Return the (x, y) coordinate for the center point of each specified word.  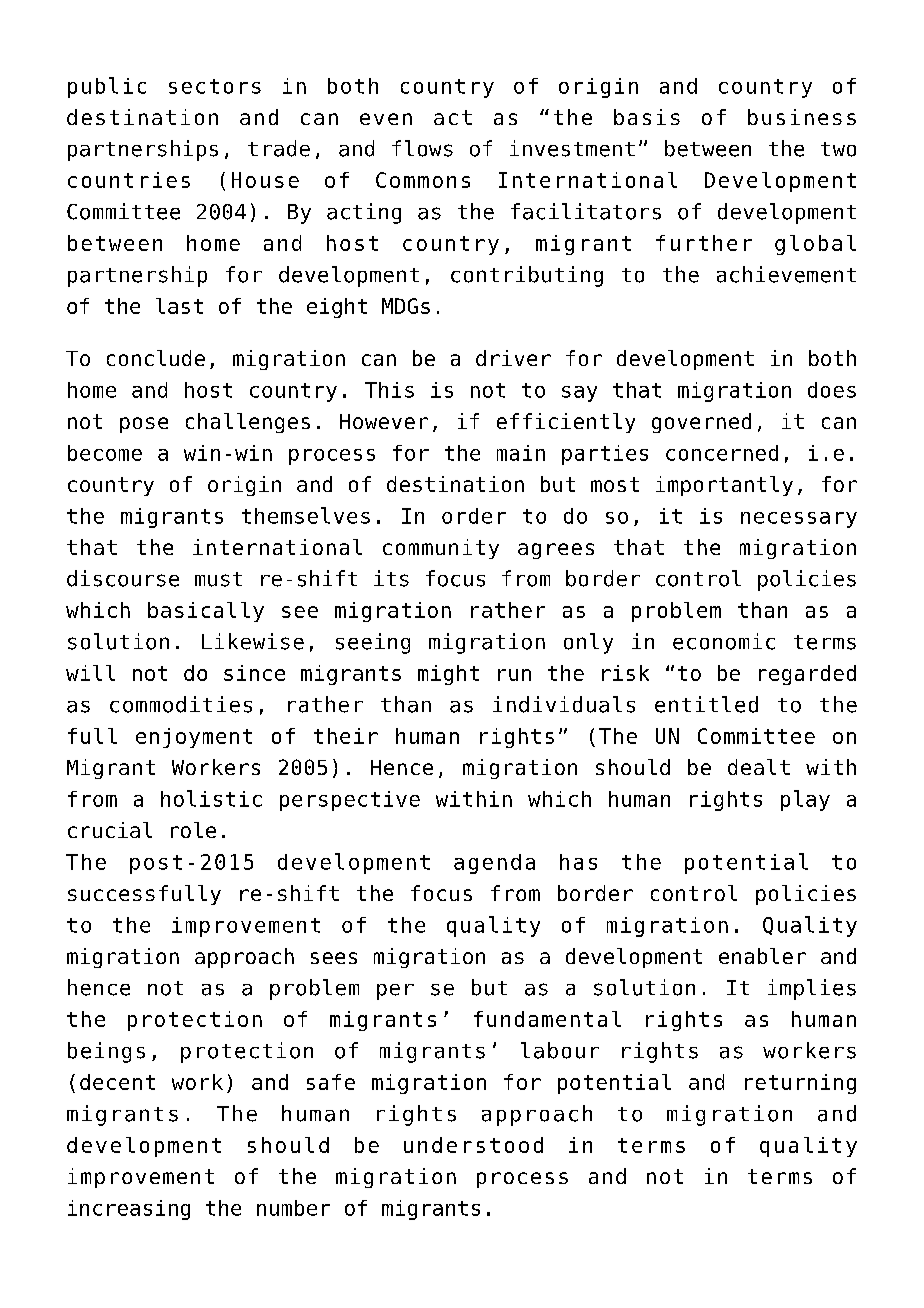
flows (422, 148)
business (802, 117)
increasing (129, 1210)
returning (800, 1084)
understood (473, 1145)
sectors (215, 86)
